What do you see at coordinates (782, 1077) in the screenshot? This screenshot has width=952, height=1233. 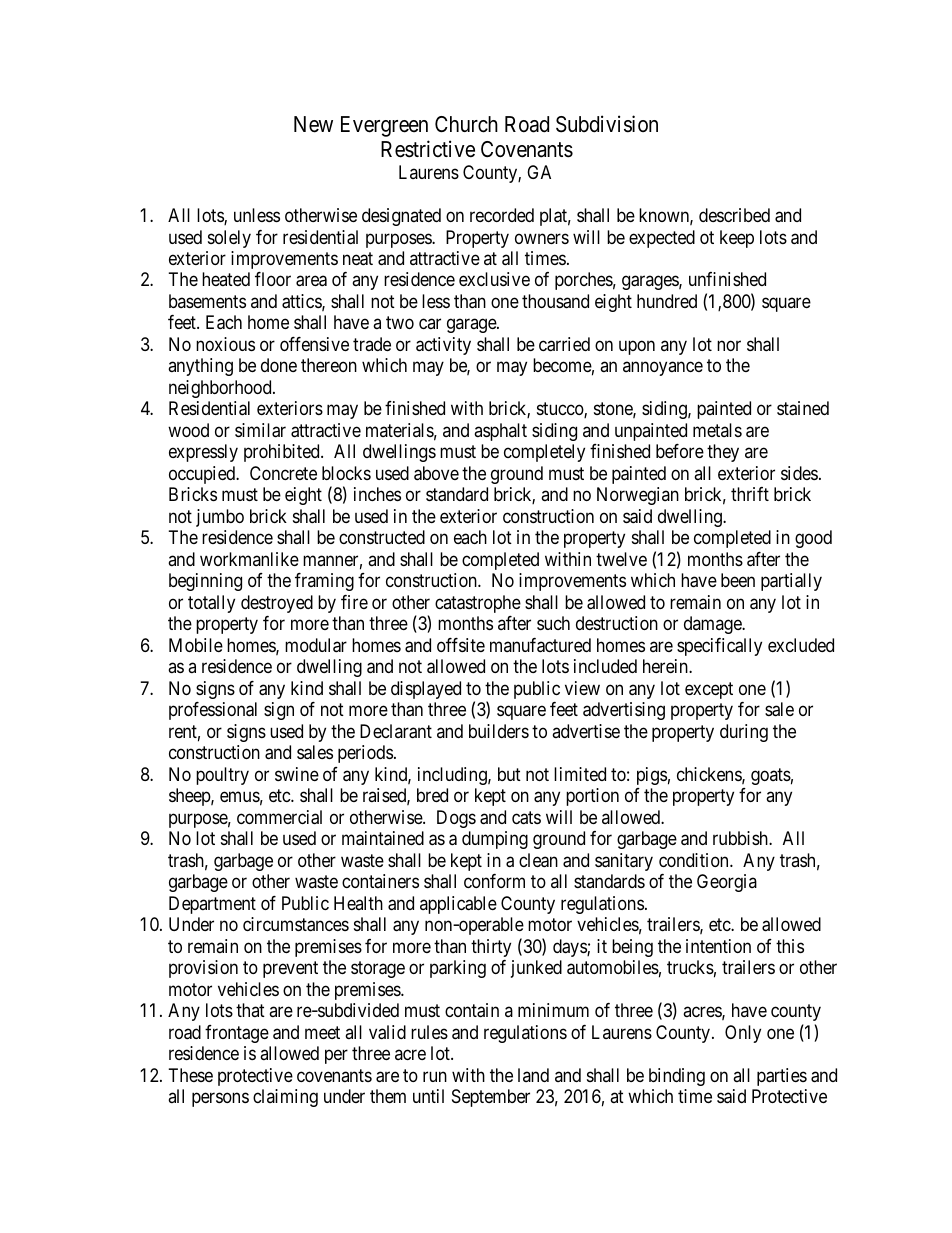 I see `parties` at bounding box center [782, 1077].
